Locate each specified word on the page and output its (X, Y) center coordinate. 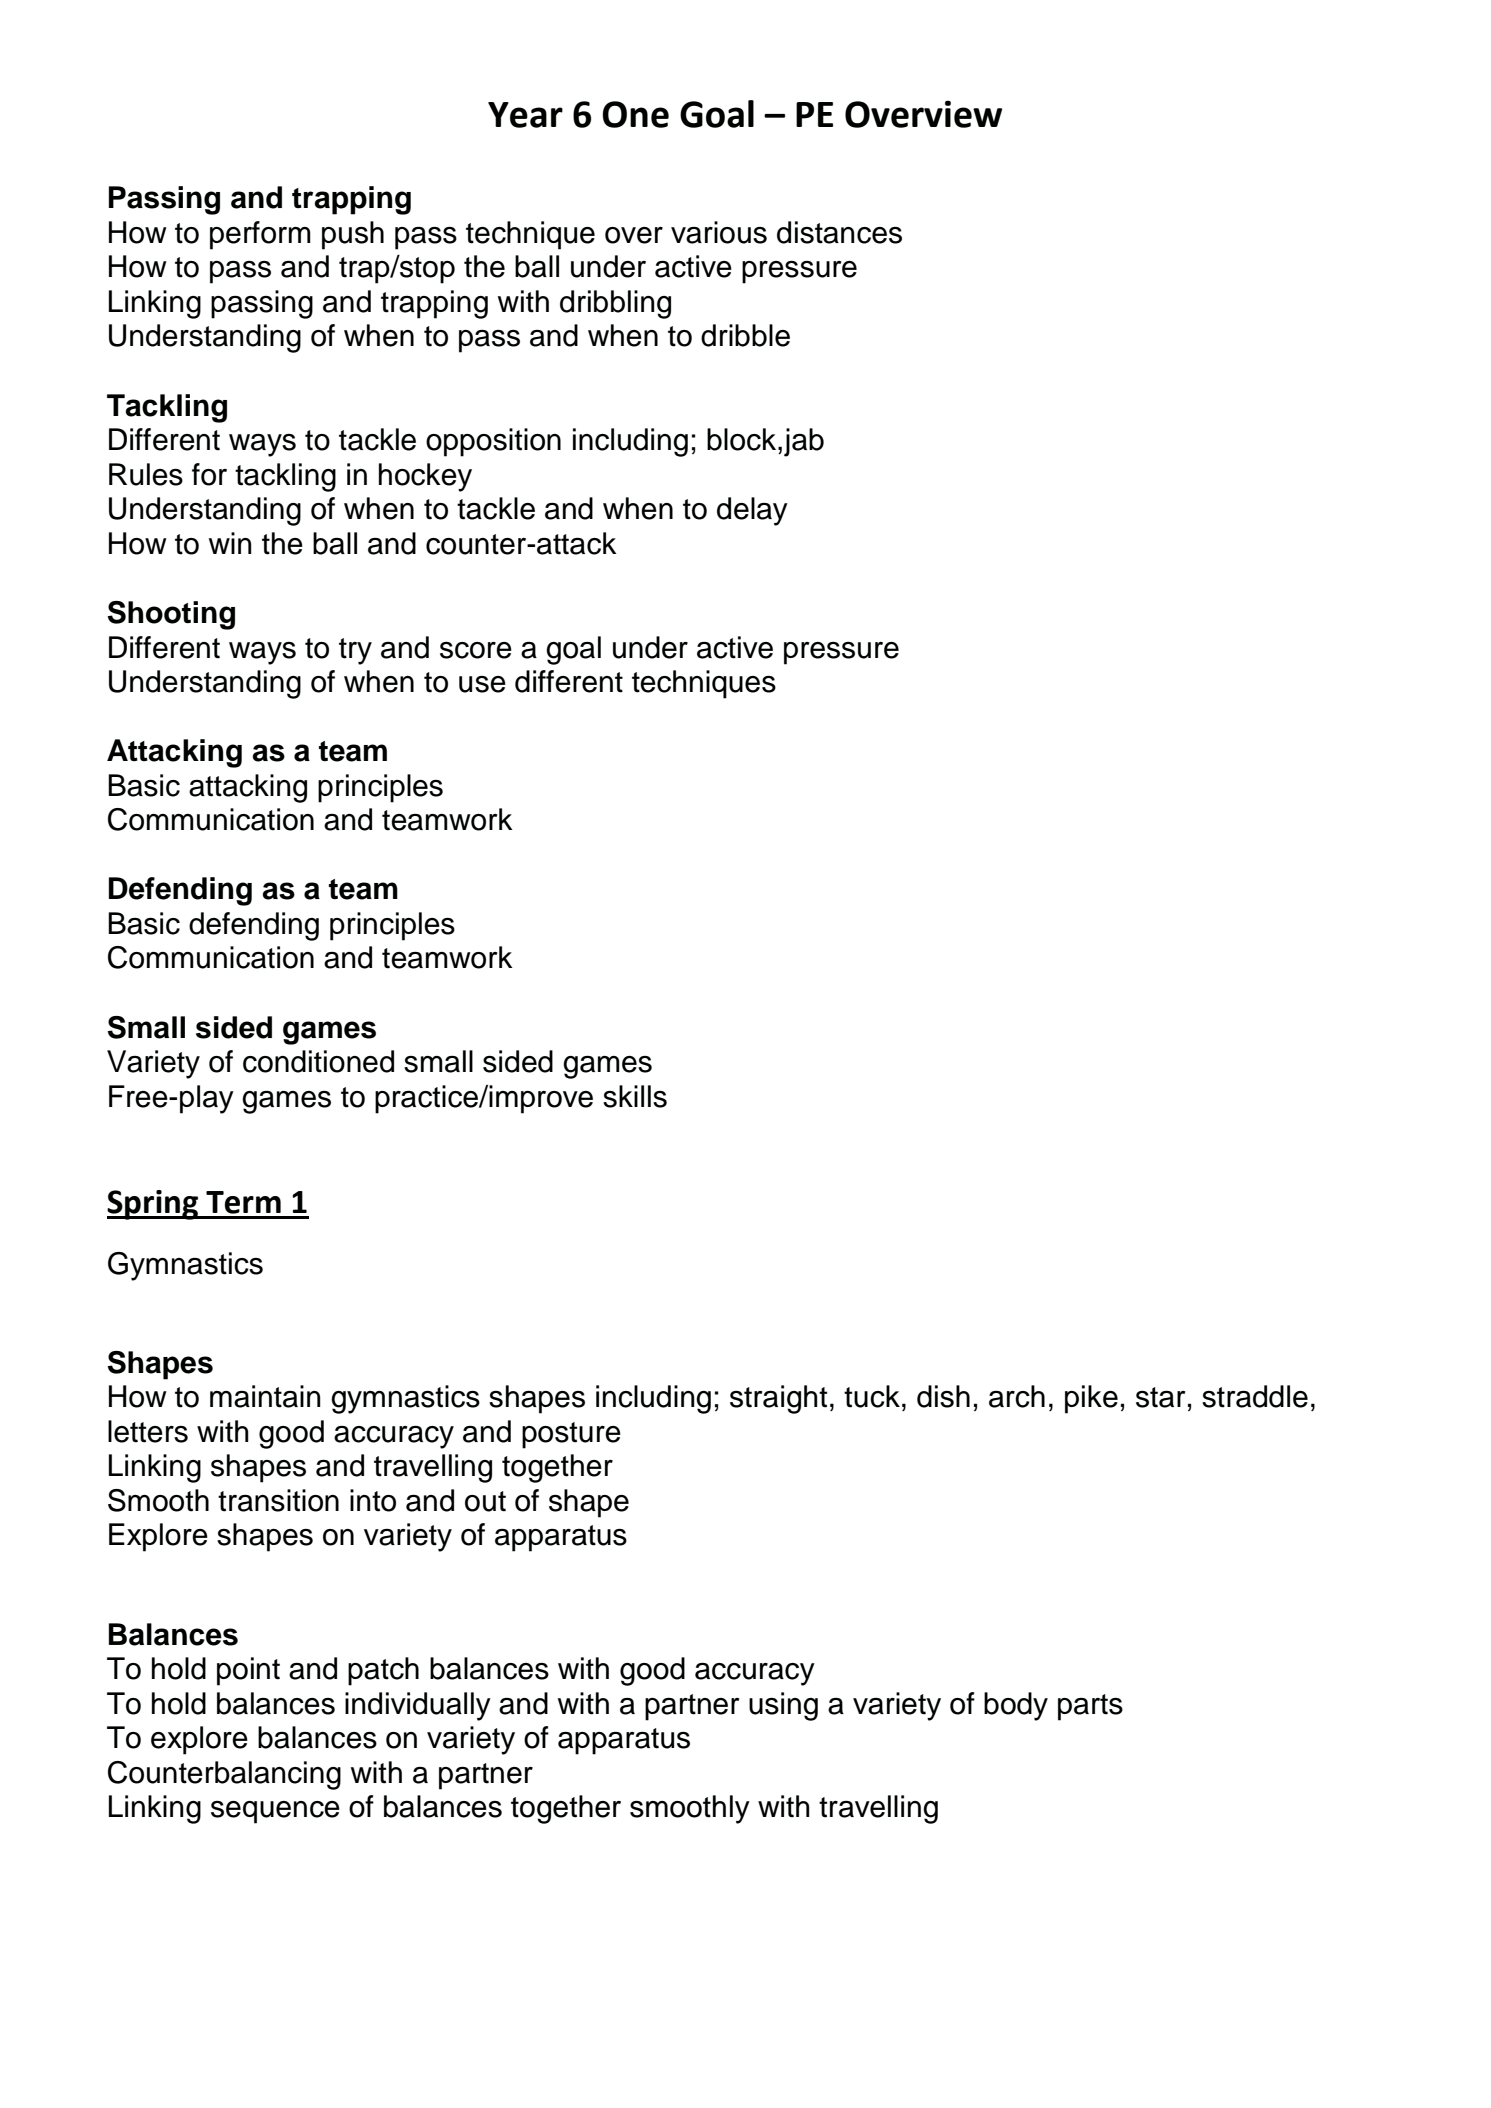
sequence (275, 1812)
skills (635, 1096)
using (783, 1706)
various (719, 232)
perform (260, 235)
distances (839, 232)
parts (1090, 1707)
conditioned (318, 1061)
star (1161, 1397)
